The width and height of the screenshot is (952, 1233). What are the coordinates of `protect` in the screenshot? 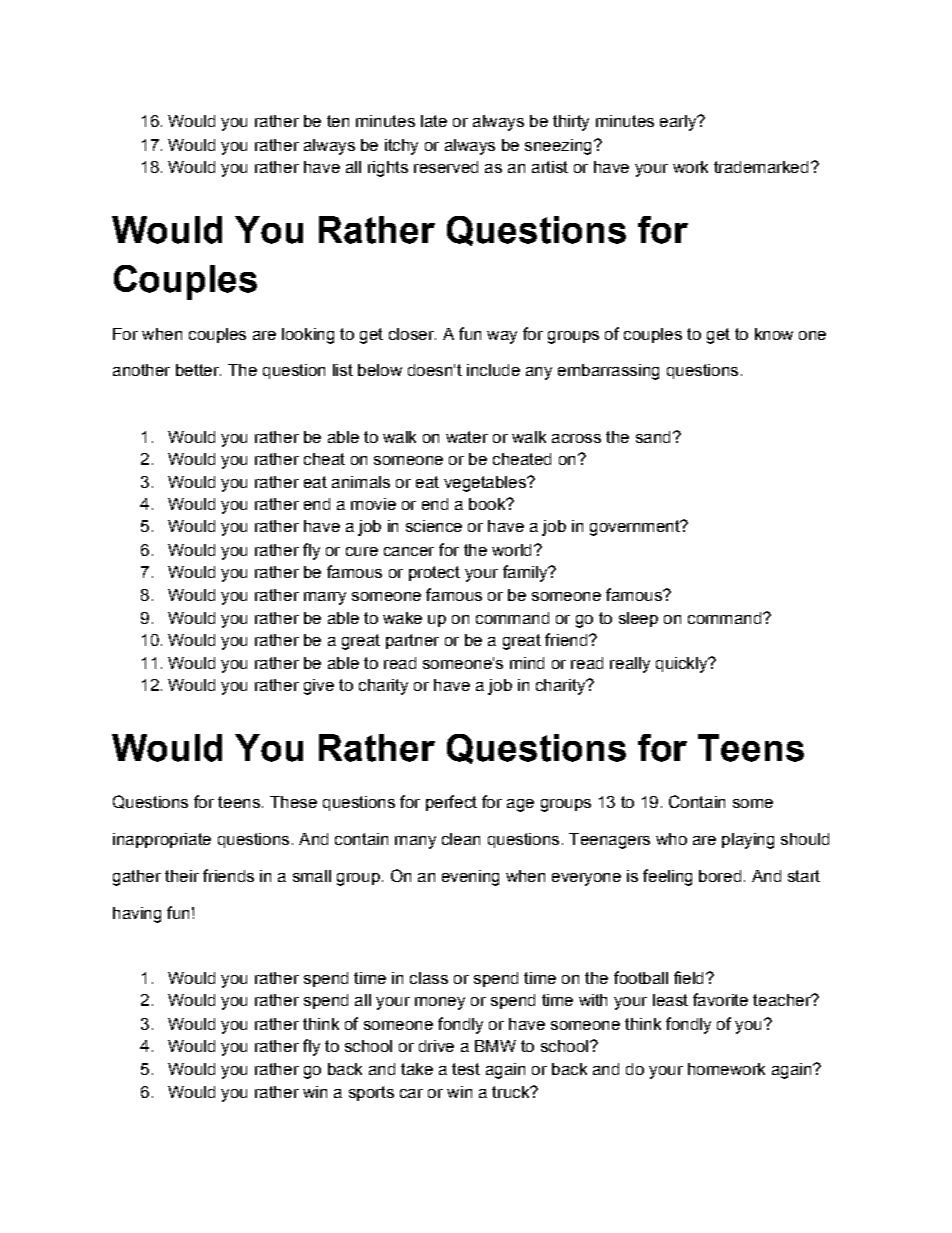 It's located at (434, 573).
